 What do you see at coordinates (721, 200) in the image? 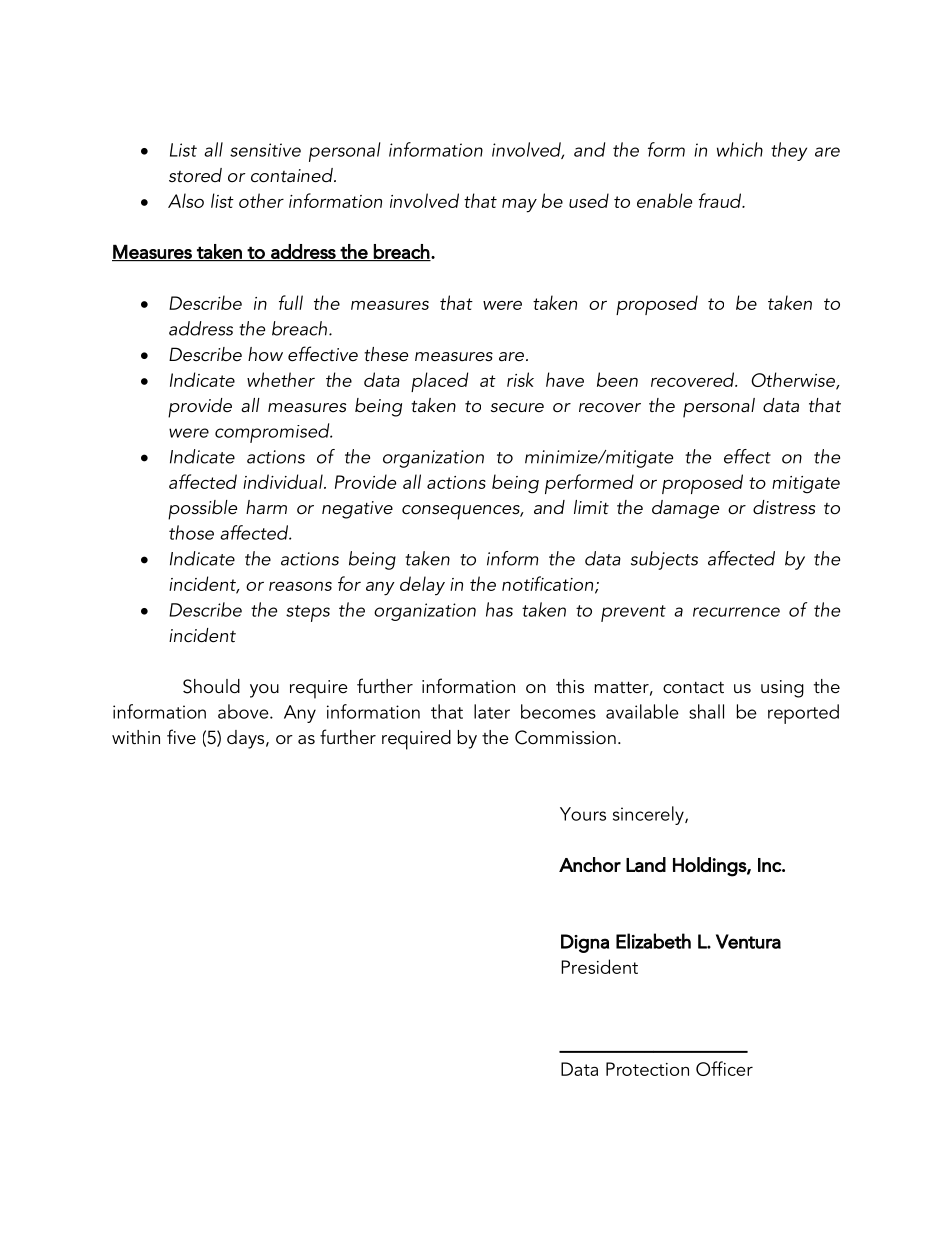
I see `fraud` at bounding box center [721, 200].
